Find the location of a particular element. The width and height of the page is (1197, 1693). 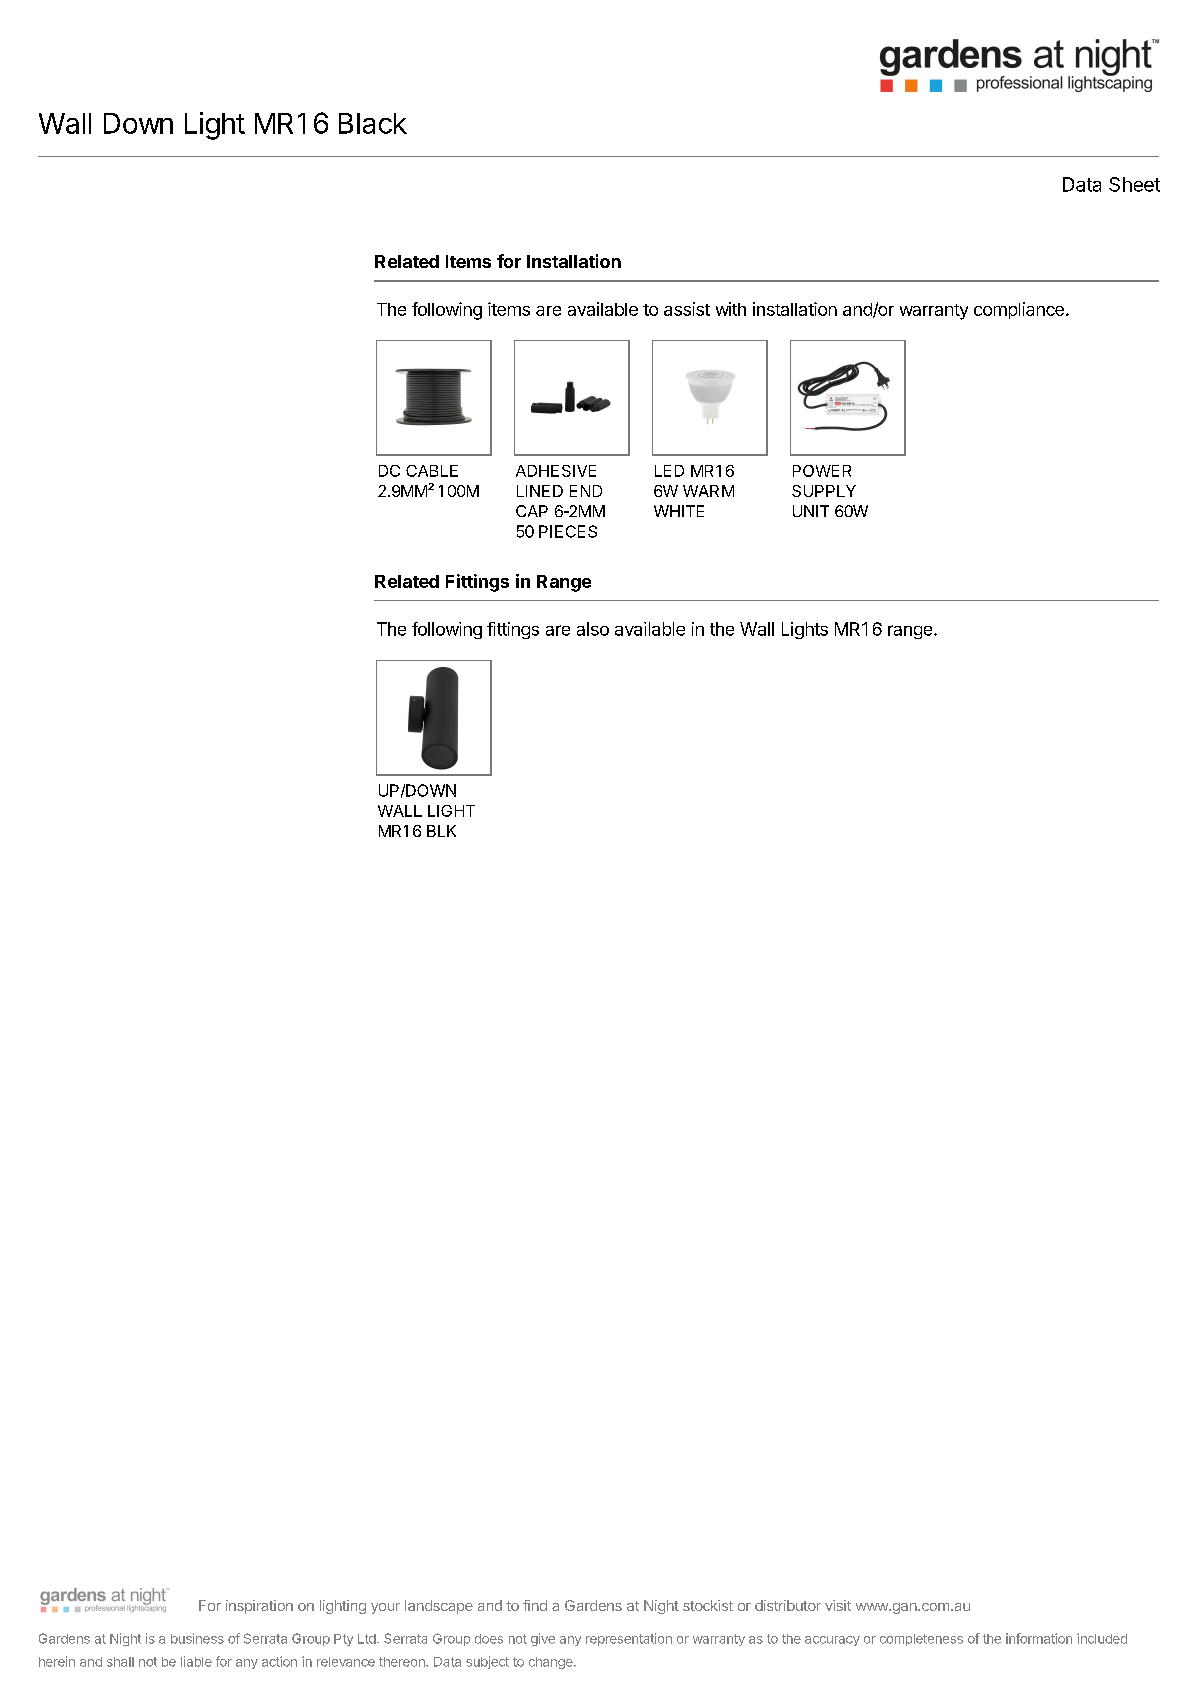

BLK is located at coordinates (441, 831).
